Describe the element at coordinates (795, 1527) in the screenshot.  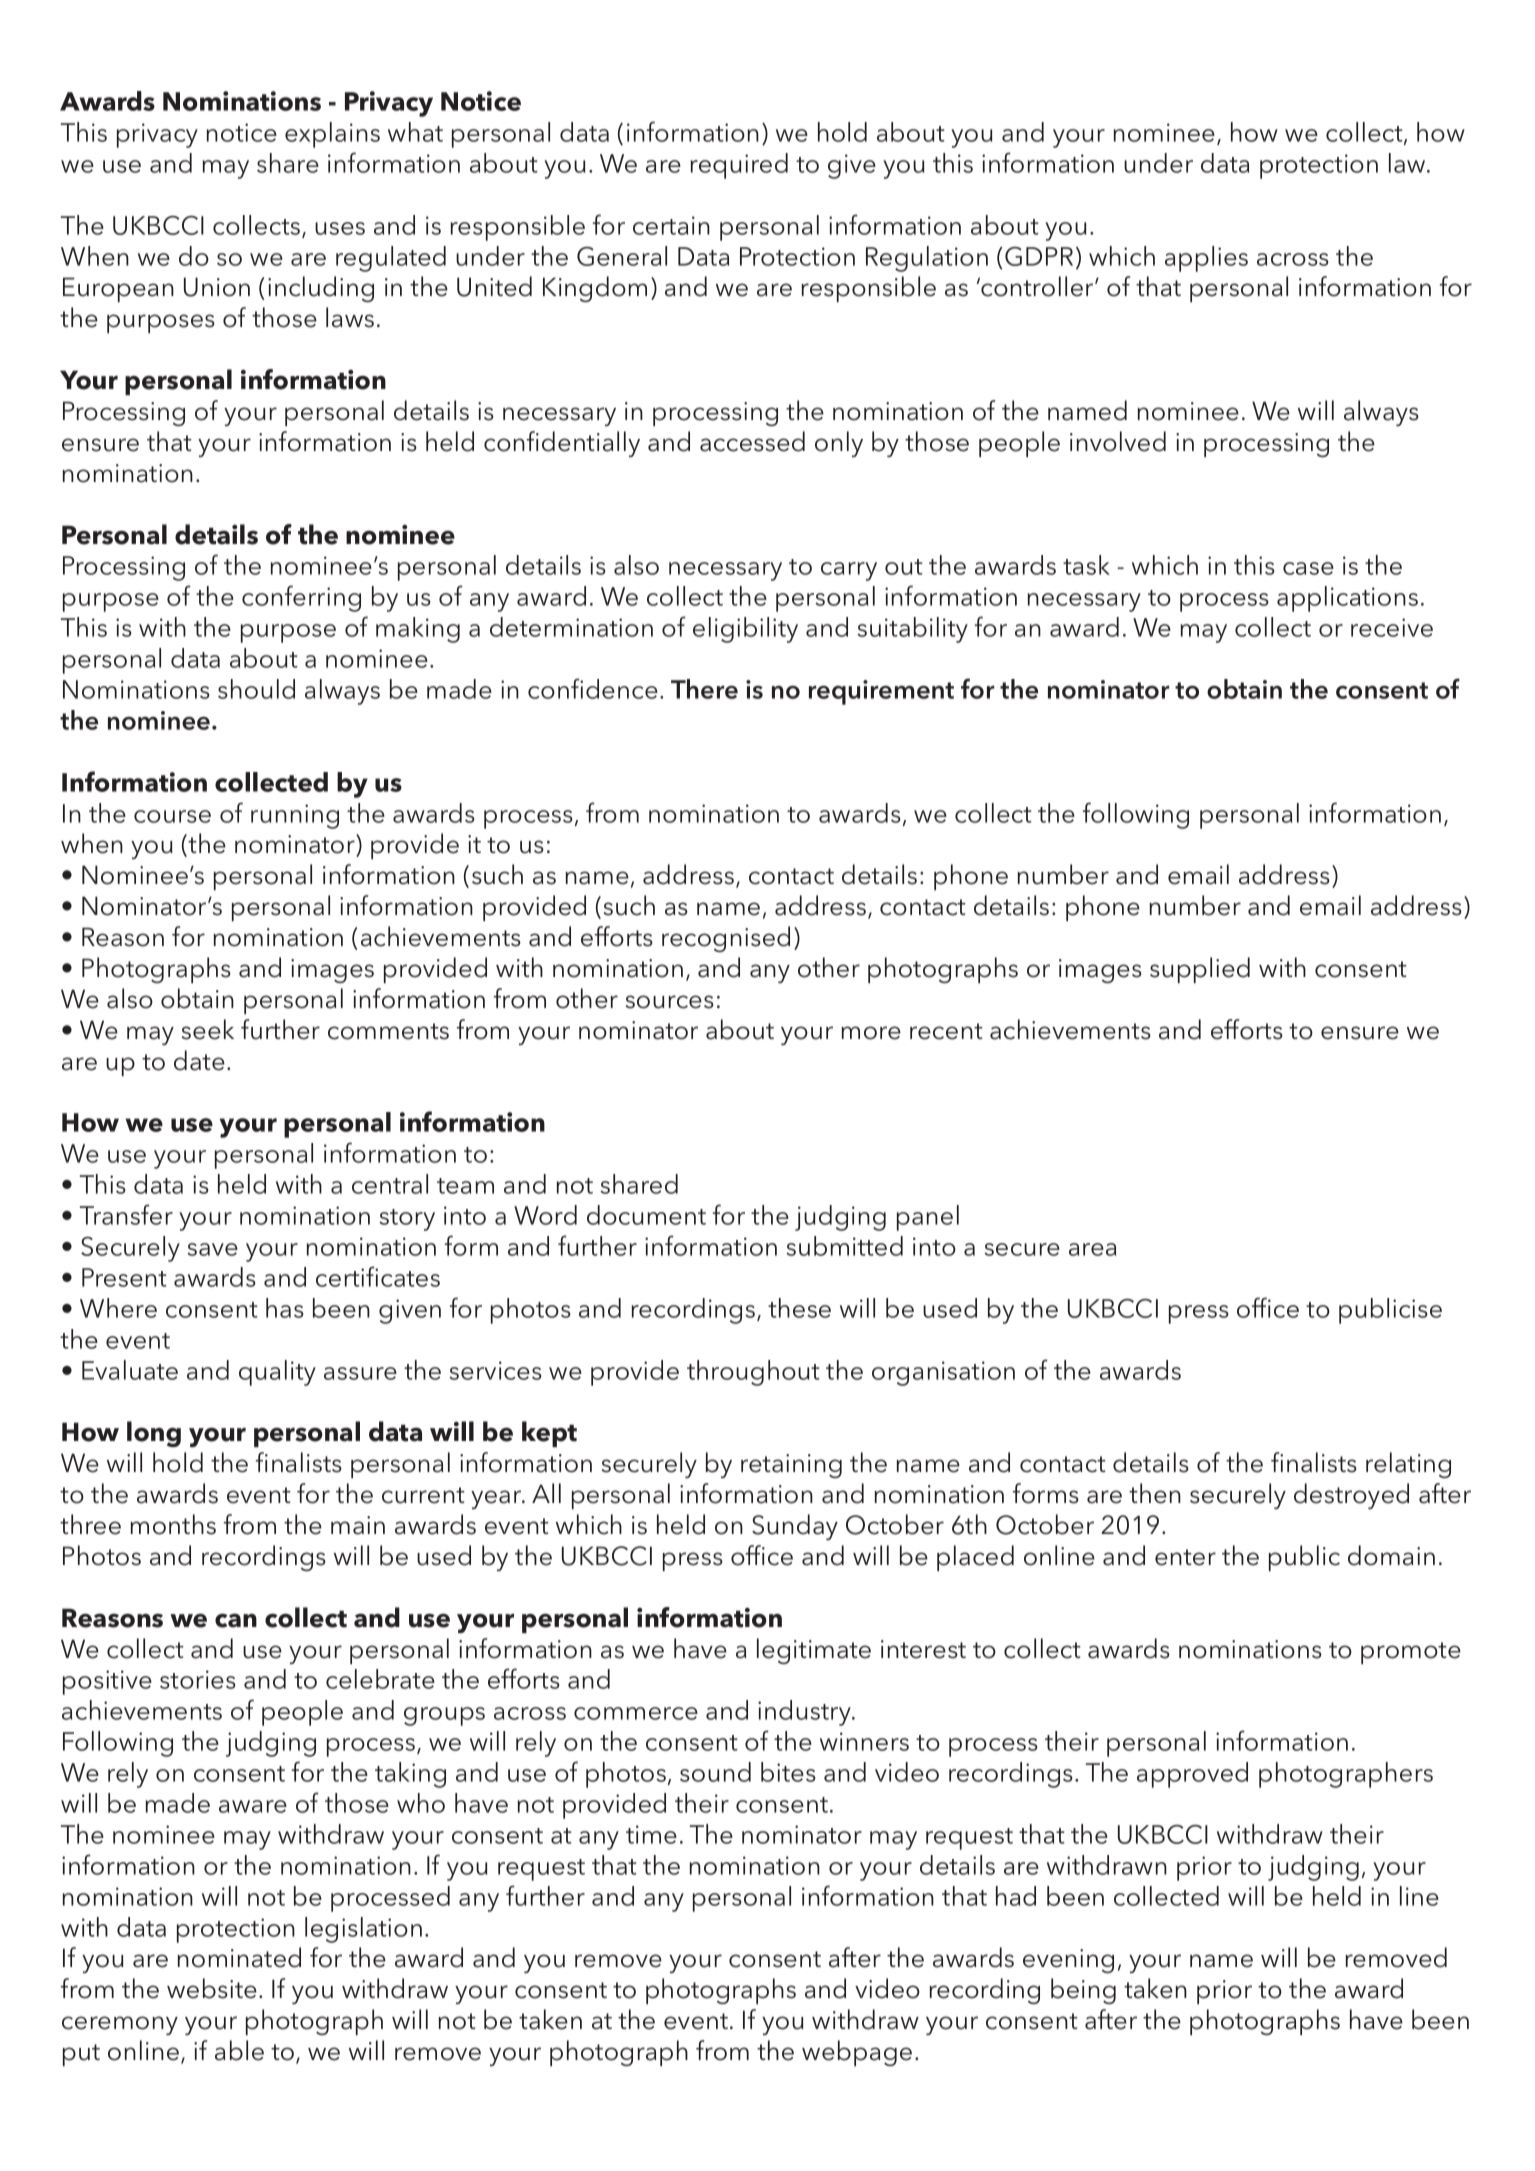
I see `Sunday` at that location.
